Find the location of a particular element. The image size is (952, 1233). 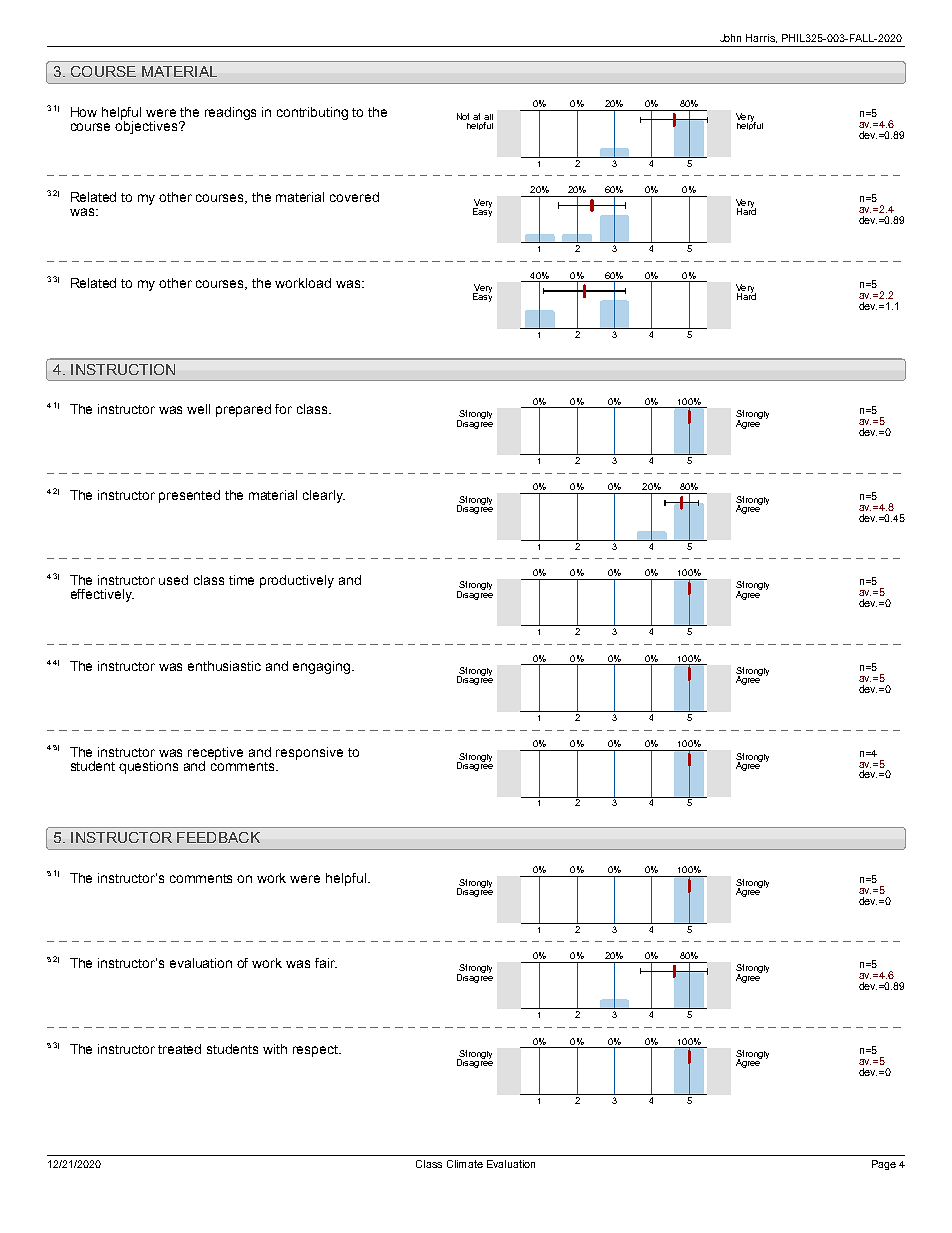

covered is located at coordinates (354, 197).
